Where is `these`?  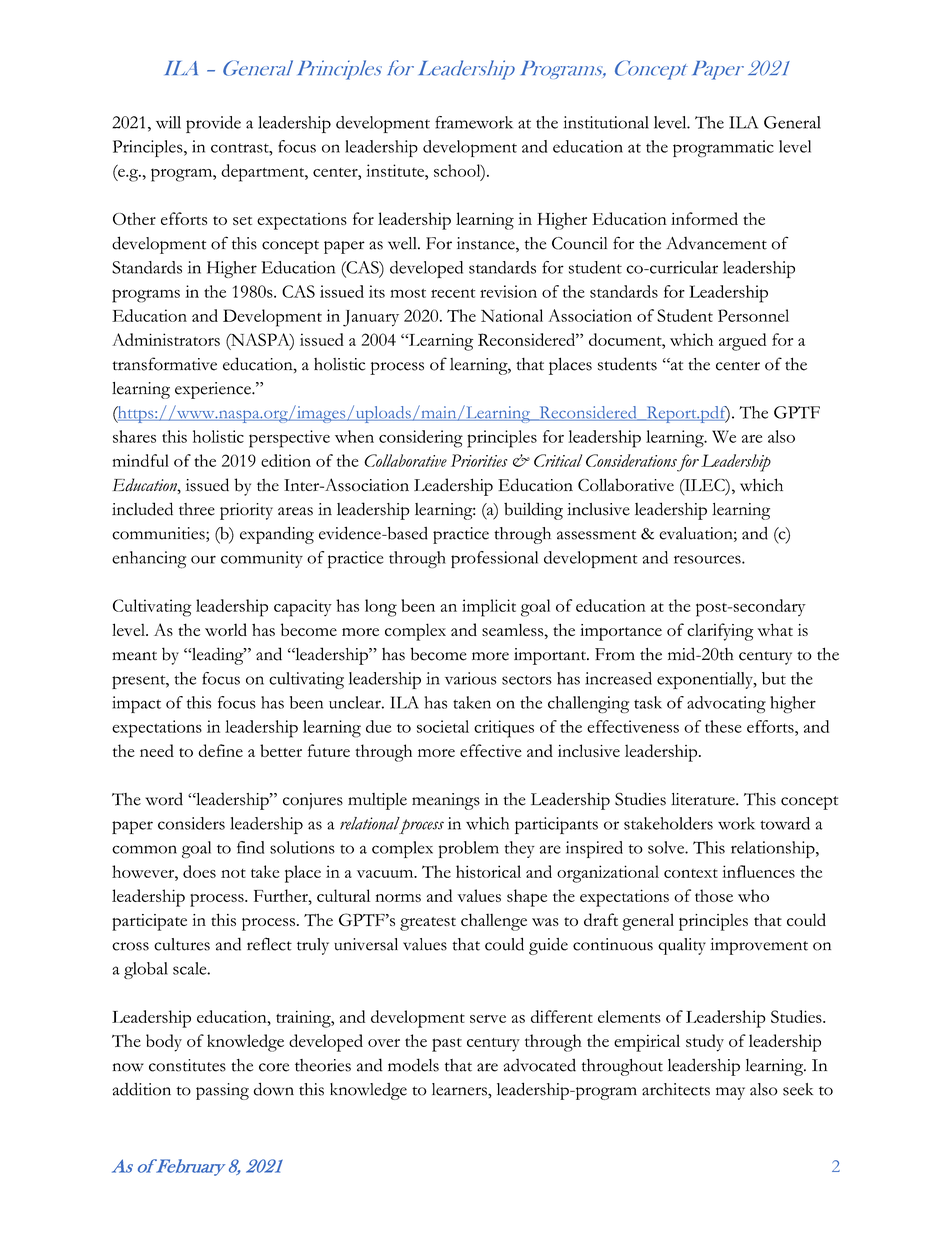
these is located at coordinates (723, 726).
